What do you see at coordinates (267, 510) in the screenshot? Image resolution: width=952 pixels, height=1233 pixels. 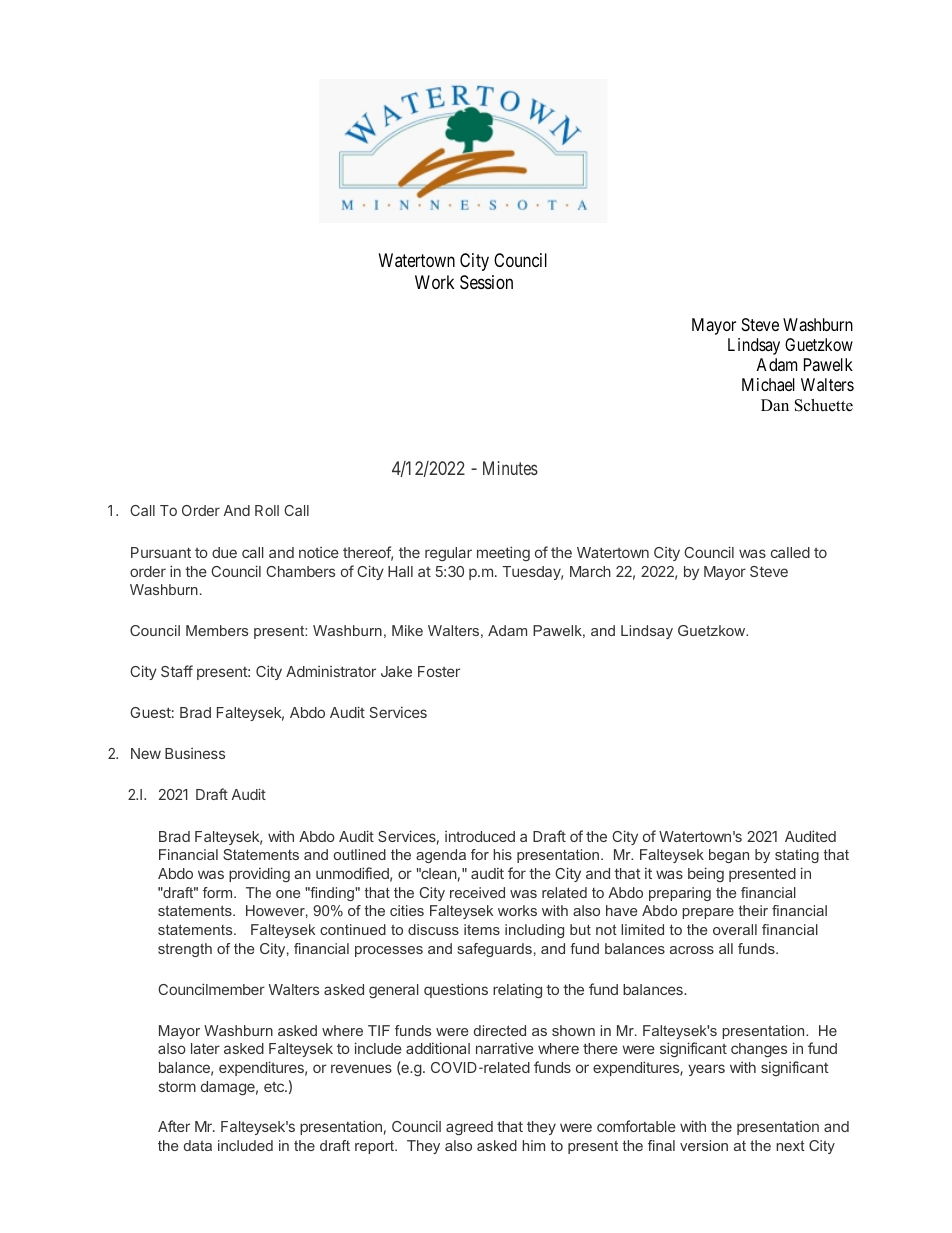 I see `Roll` at bounding box center [267, 510].
